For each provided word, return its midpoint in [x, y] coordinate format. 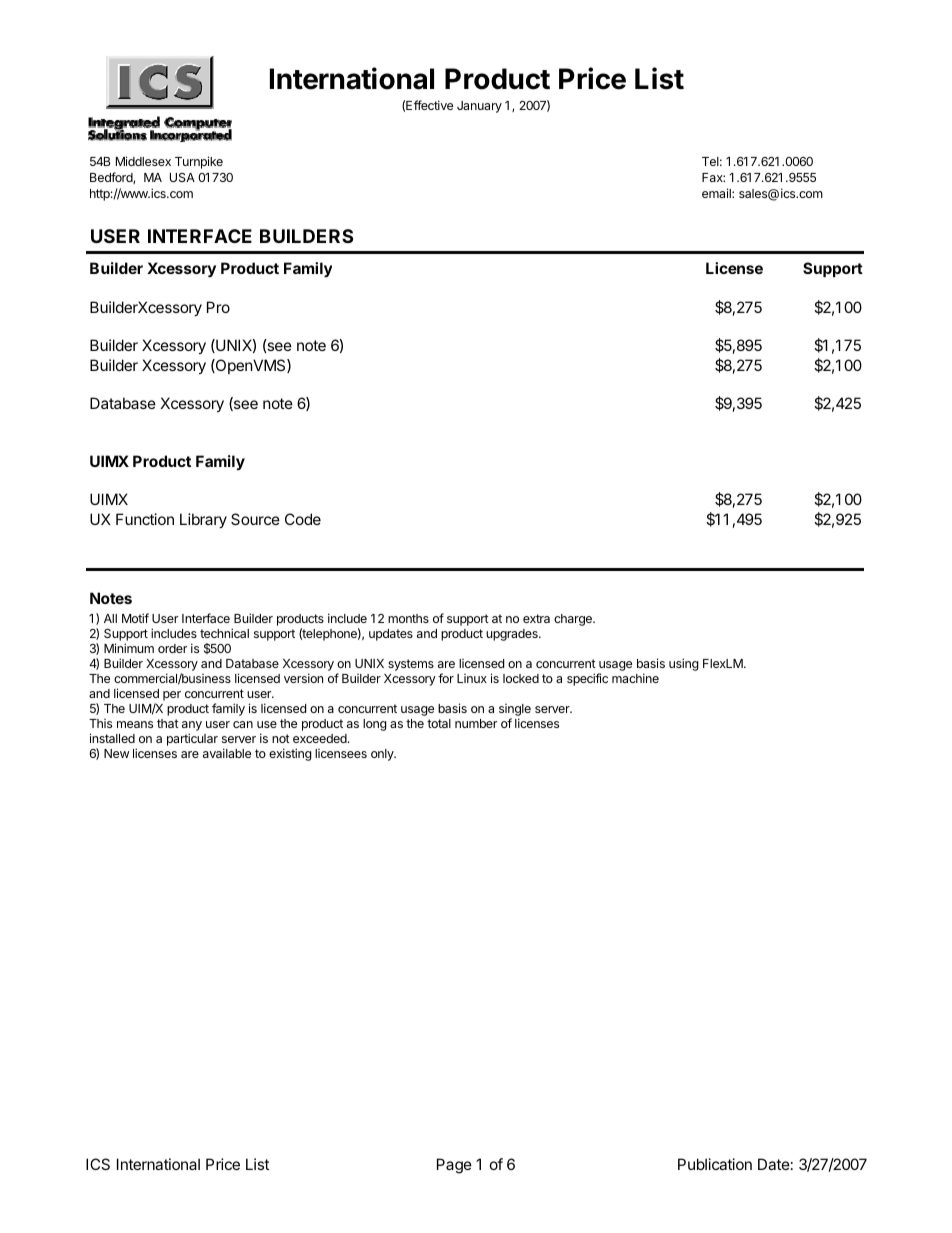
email [717, 193]
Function [145, 519]
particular [192, 739]
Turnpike [199, 162]
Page [454, 1166]
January [479, 107]
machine [635, 678]
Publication [715, 1164]
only [383, 755]
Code [303, 519]
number [476, 723]
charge [574, 620]
